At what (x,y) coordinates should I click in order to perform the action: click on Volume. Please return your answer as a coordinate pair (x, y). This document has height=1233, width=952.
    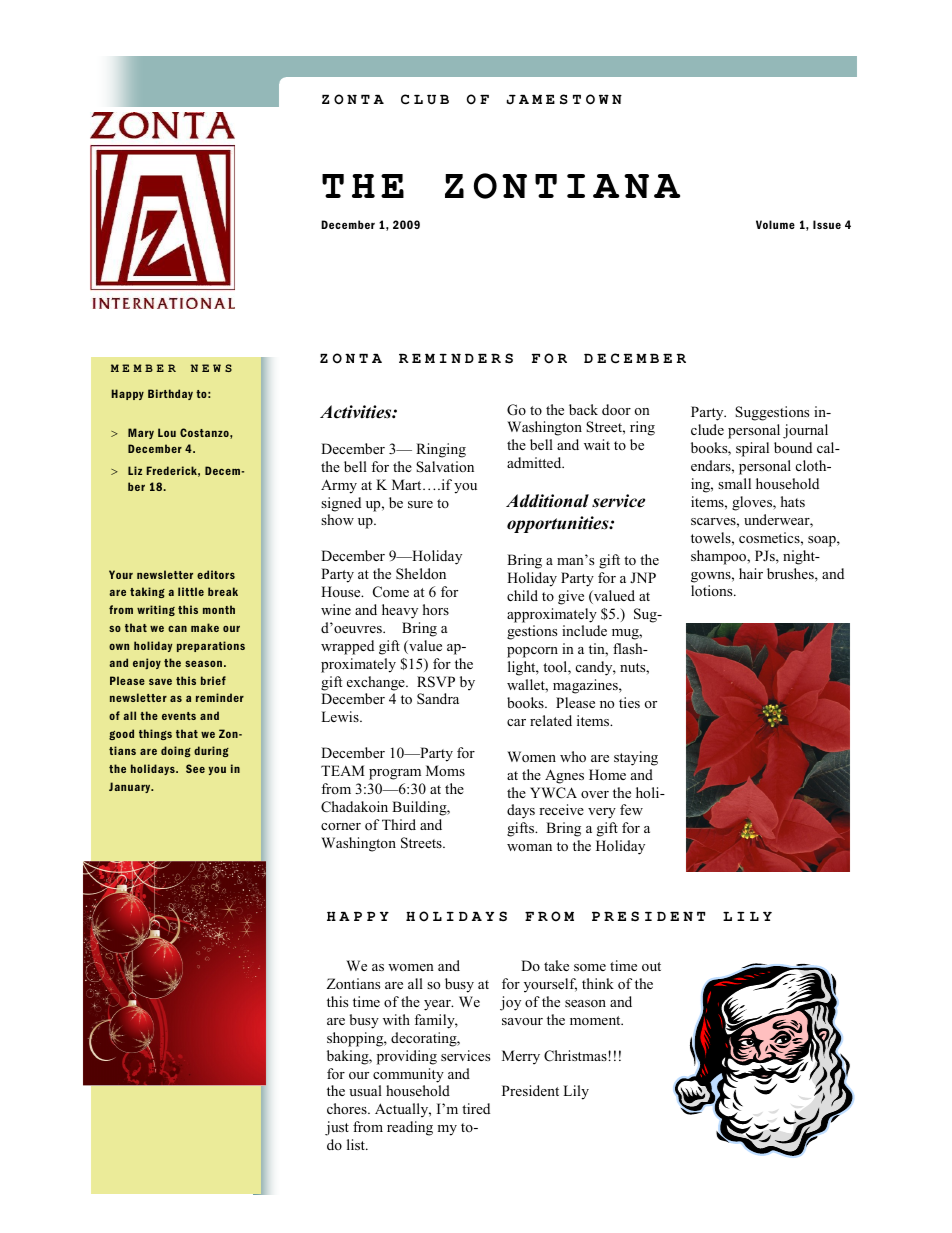
    Looking at the image, I should click on (775, 224).
